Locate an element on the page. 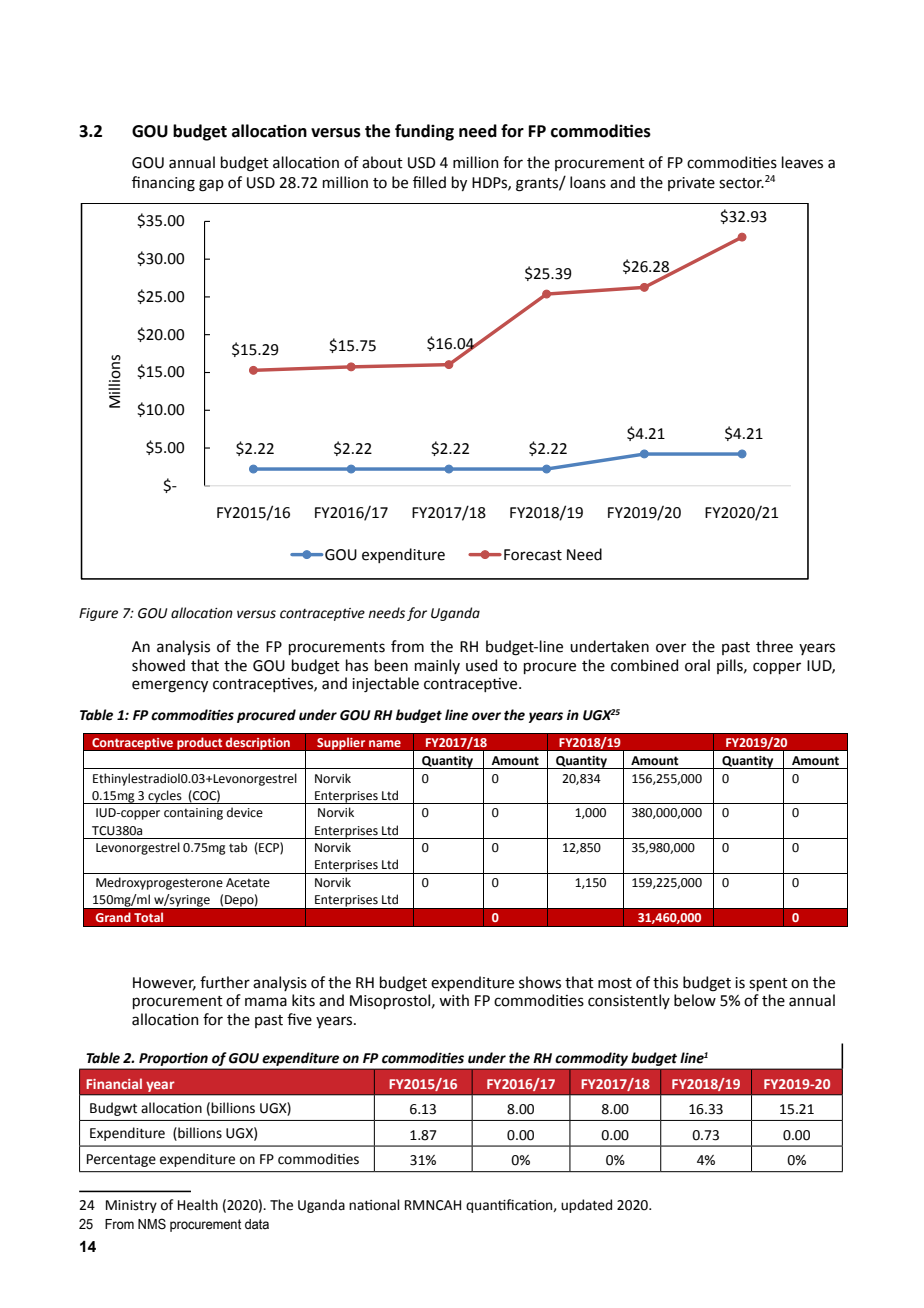 The height and width of the page is (1308, 924). filled is located at coordinates (429, 182).
